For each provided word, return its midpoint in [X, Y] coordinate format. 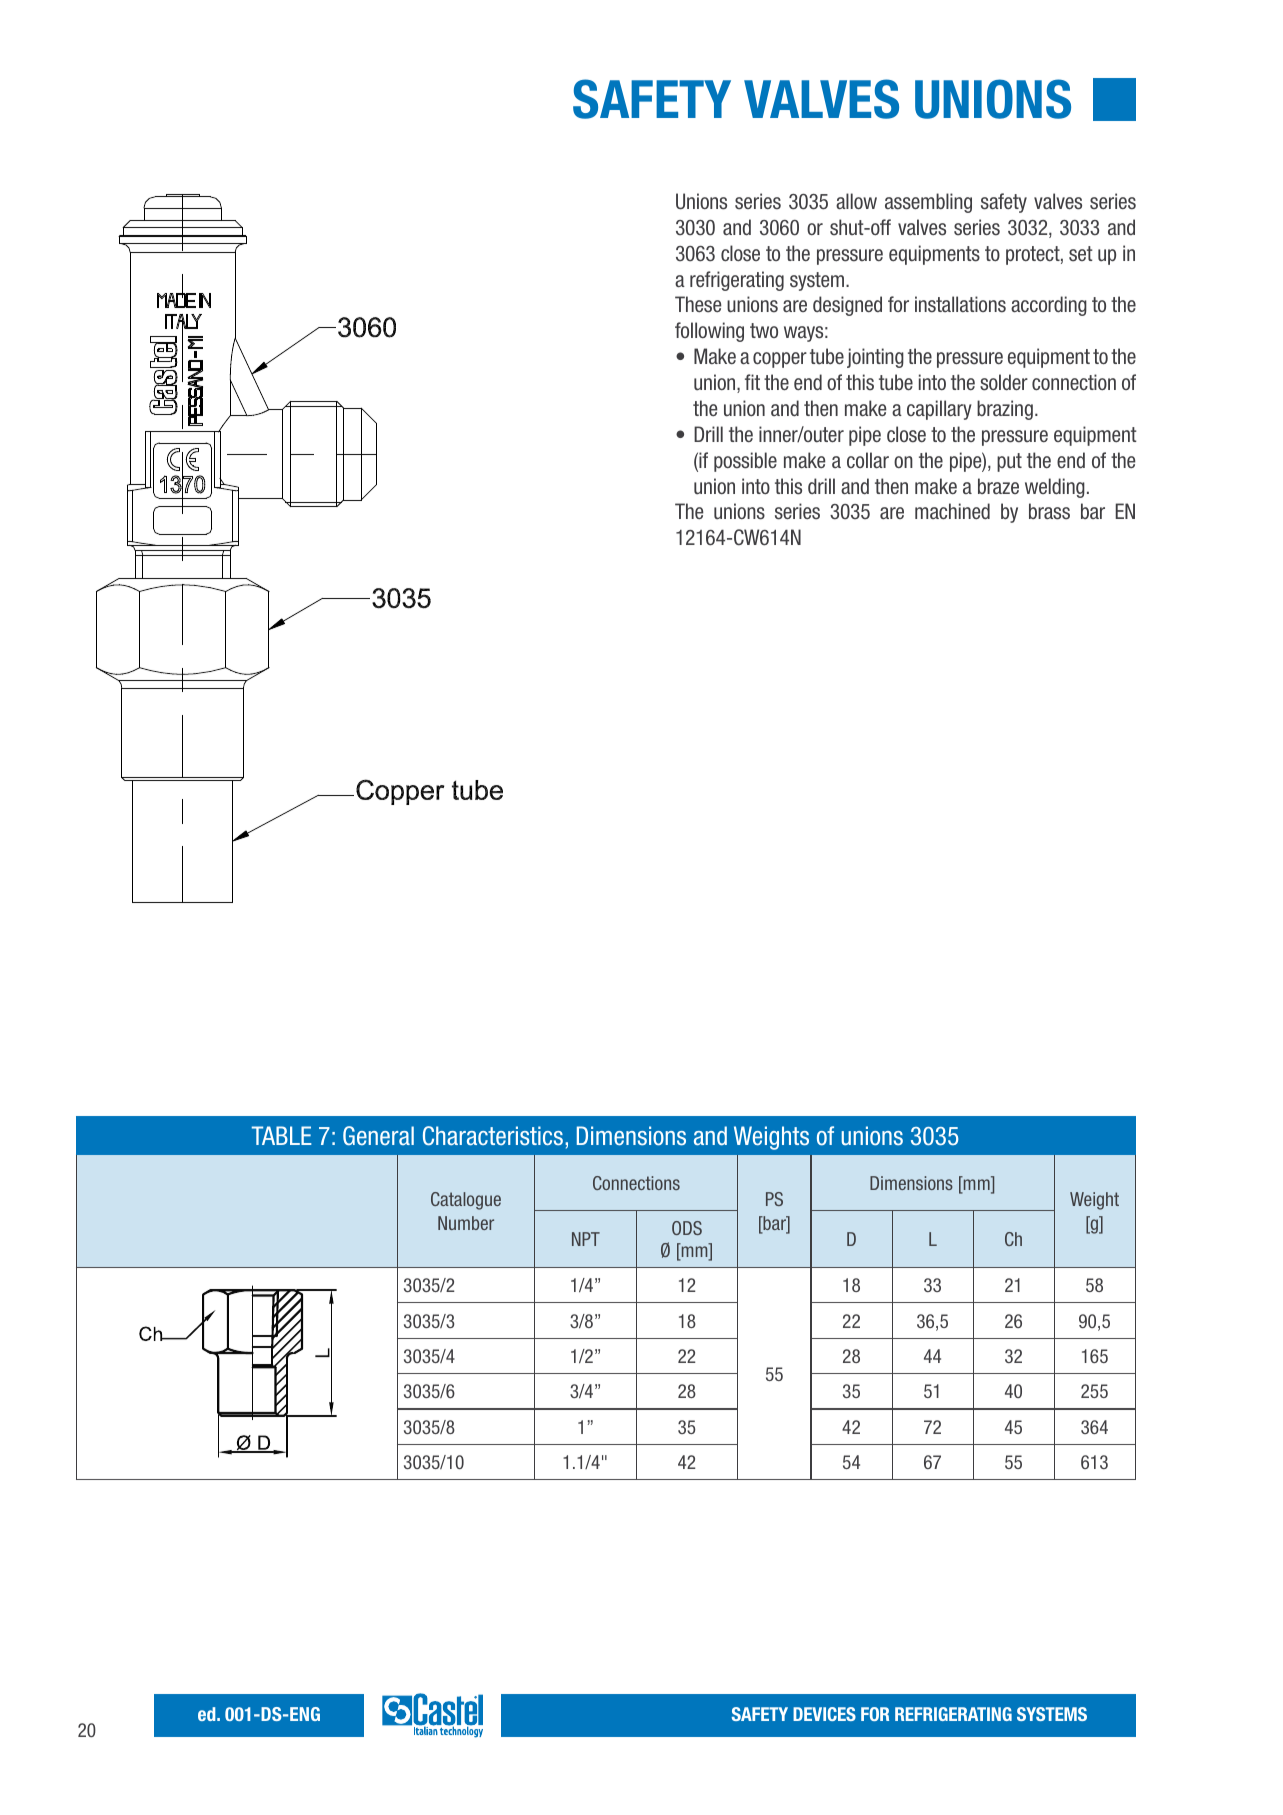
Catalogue [466, 1201]
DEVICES [824, 1714]
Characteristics [494, 1136]
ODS [687, 1228]
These [698, 304]
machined [952, 511]
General [378, 1135]
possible [745, 462]
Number [466, 1223]
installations [960, 304]
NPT [586, 1239]
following [709, 332]
